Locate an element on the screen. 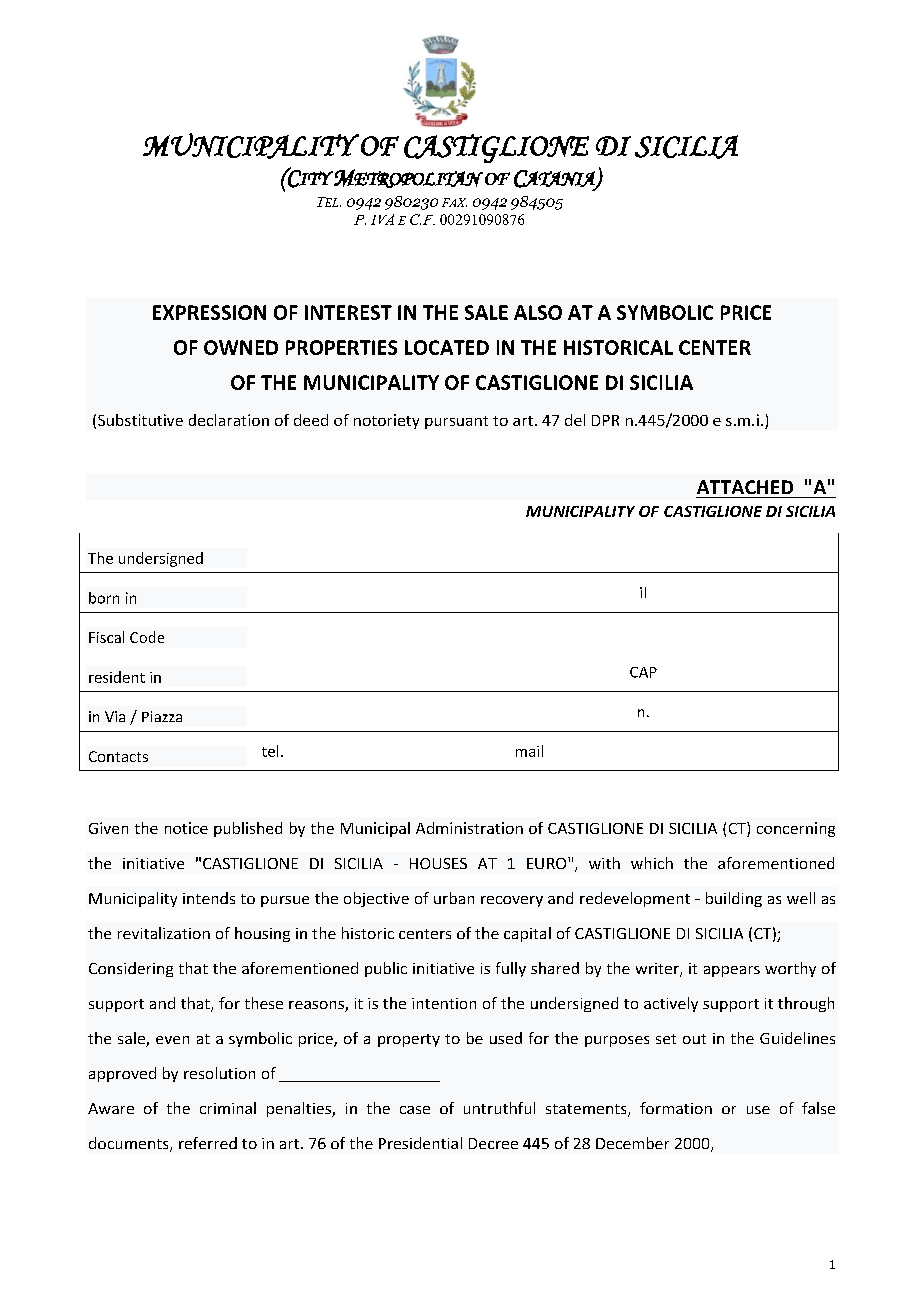 The height and width of the screenshot is (1308, 924). declaration is located at coordinates (229, 420).
